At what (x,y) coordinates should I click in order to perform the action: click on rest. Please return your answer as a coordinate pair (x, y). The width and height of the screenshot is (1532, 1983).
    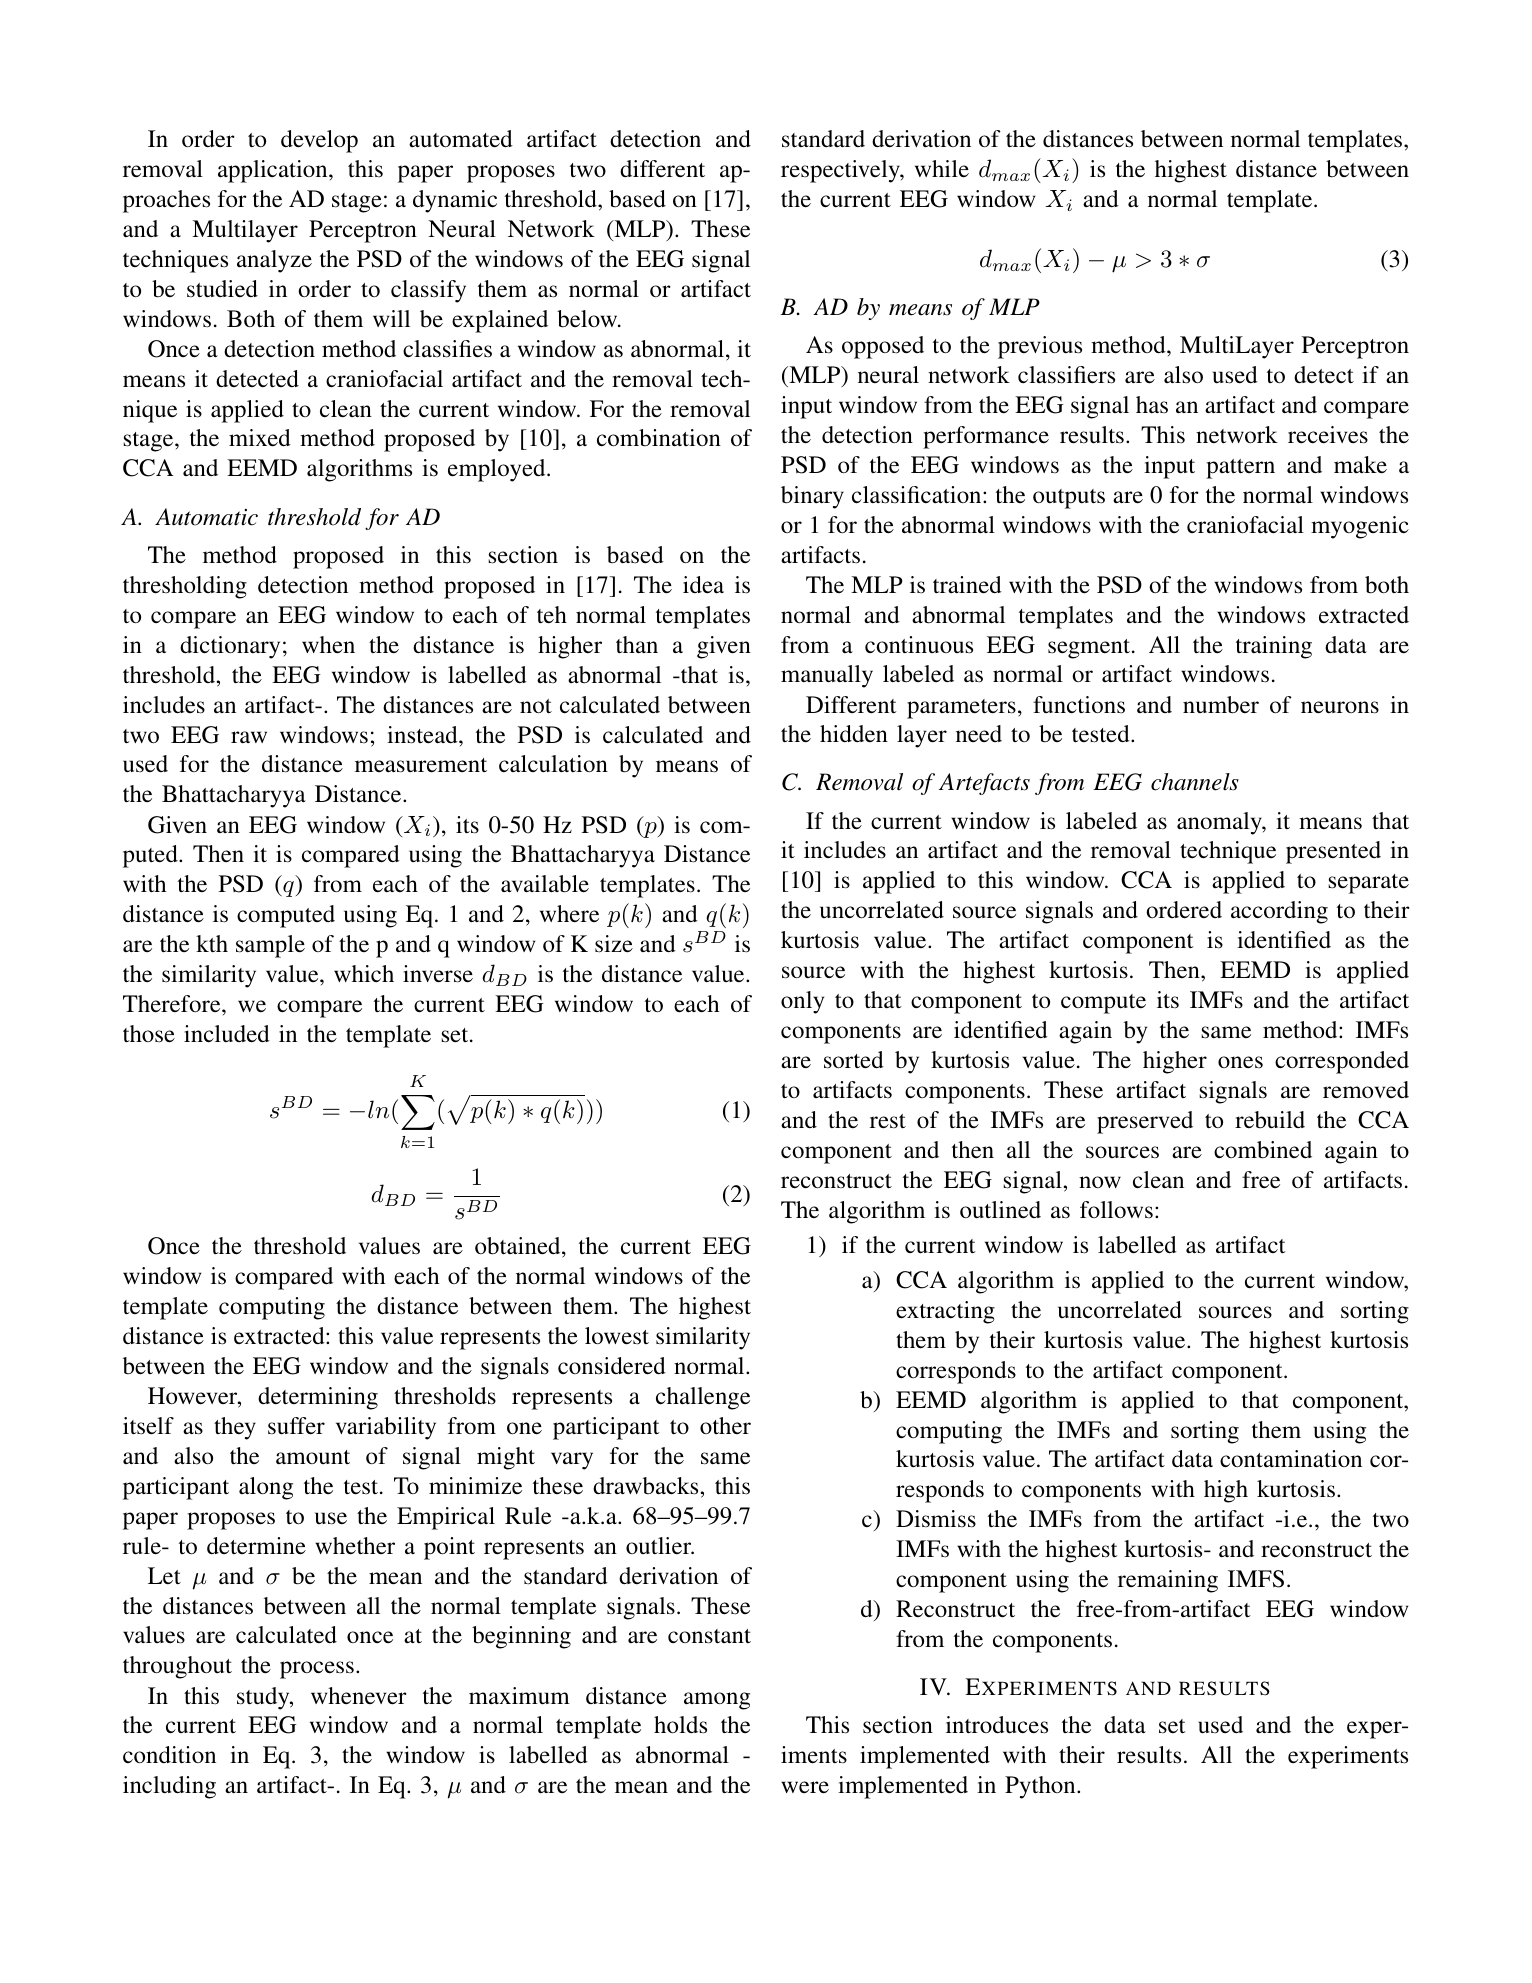
    Looking at the image, I should click on (888, 1121).
